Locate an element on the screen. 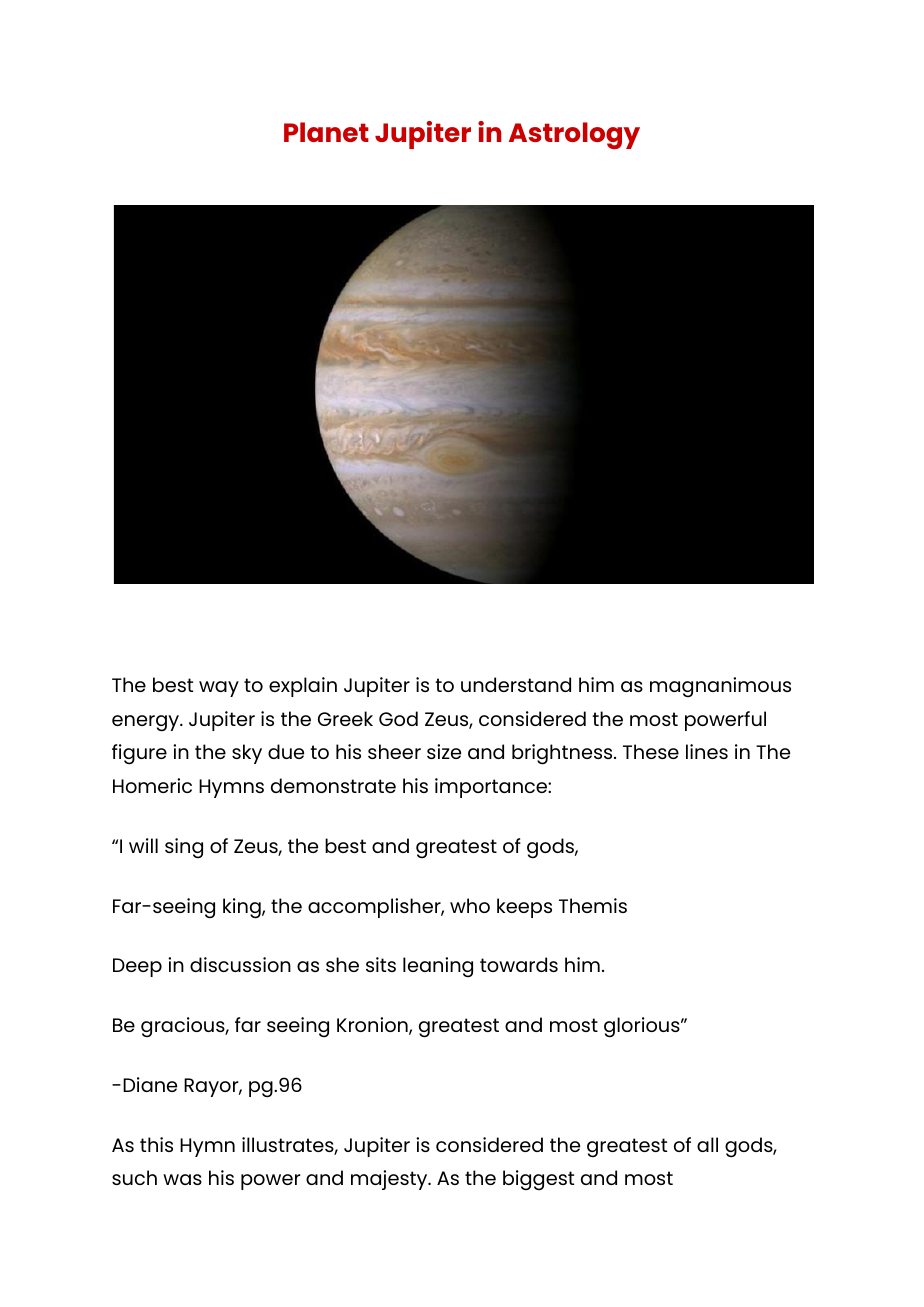  magnanimous is located at coordinates (720, 687).
